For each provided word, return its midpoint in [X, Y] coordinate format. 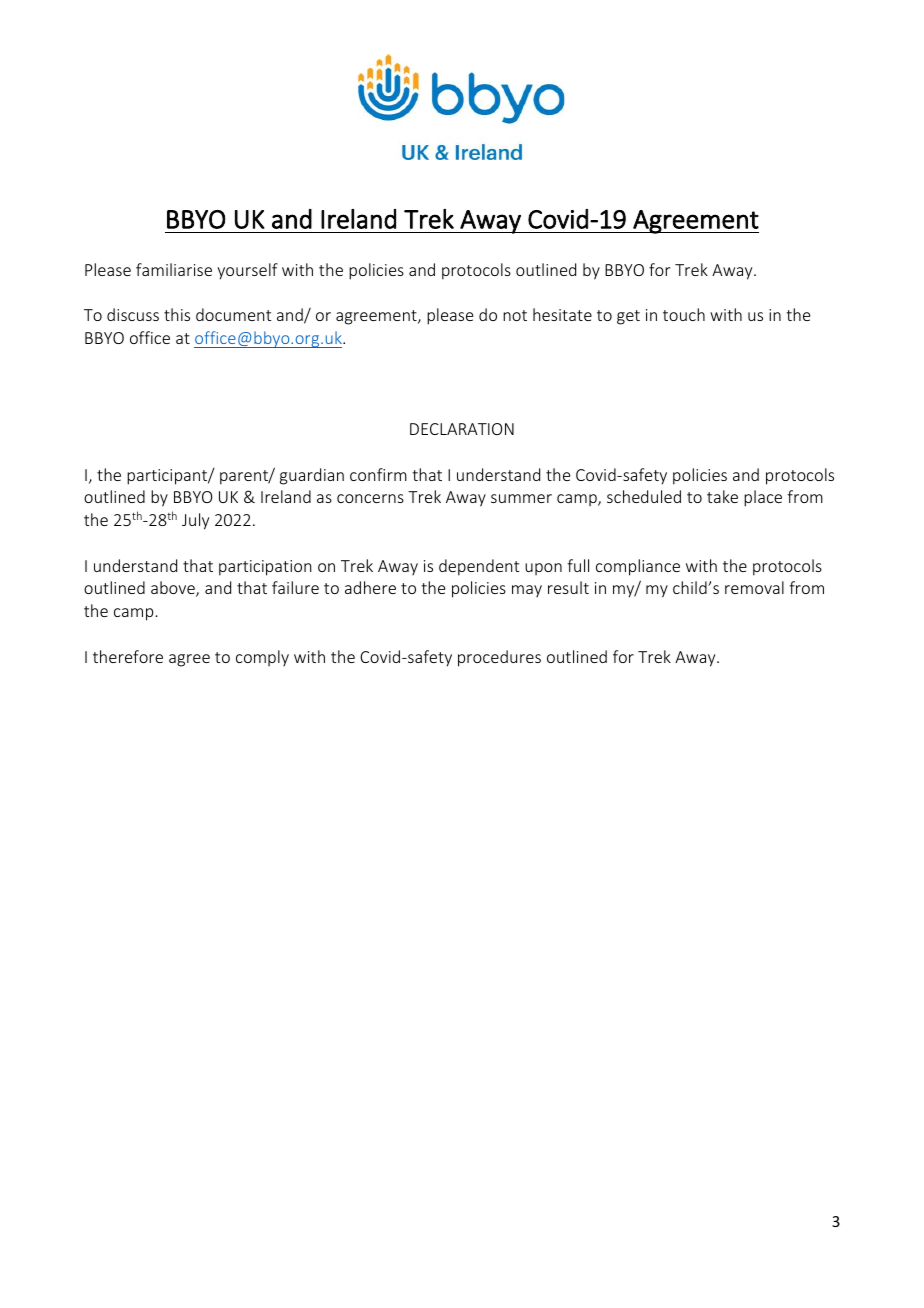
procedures [499, 658]
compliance [638, 567]
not [515, 315]
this [177, 314]
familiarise [174, 269]
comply [262, 658]
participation [265, 568]
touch [684, 314]
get [628, 317]
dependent [479, 567]
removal [754, 587]
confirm [378, 474]
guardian [312, 476]
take [722, 496]
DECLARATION [462, 429]
